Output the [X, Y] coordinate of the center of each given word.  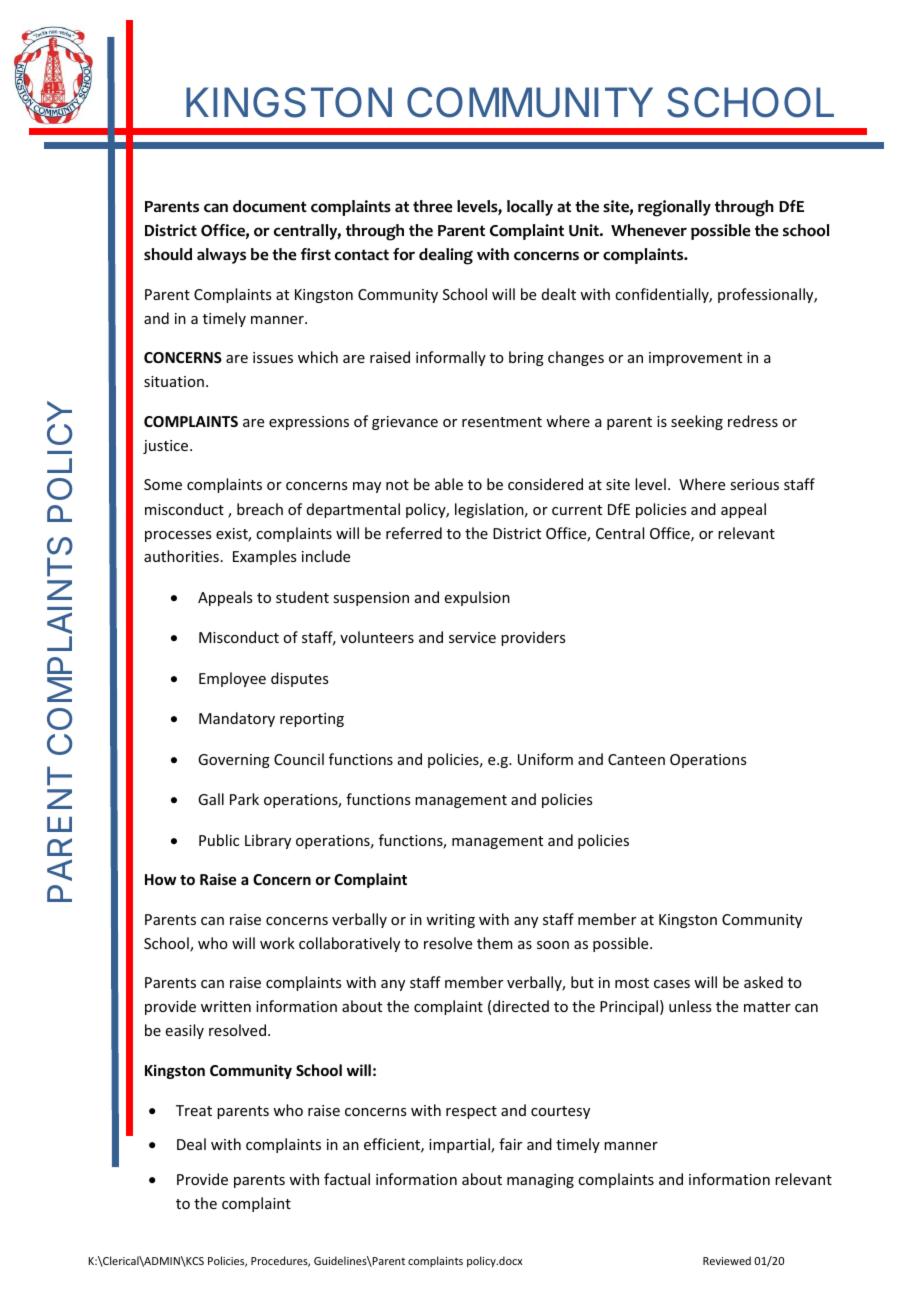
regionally [674, 208]
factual [347, 1179]
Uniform [545, 759]
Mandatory [237, 719]
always [221, 256]
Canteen [636, 759]
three [432, 206]
